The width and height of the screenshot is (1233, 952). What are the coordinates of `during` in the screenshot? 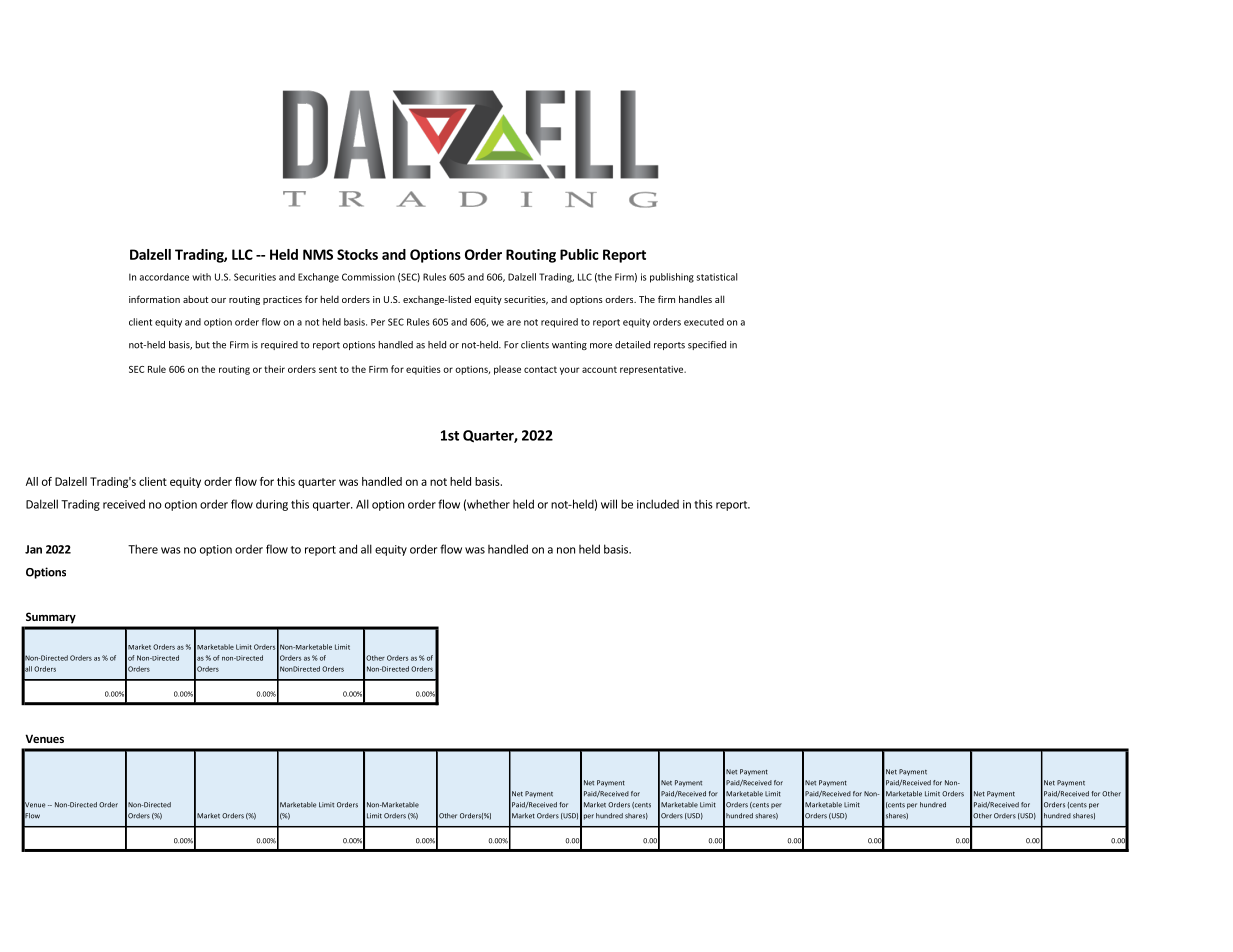 It's located at (272, 505).
